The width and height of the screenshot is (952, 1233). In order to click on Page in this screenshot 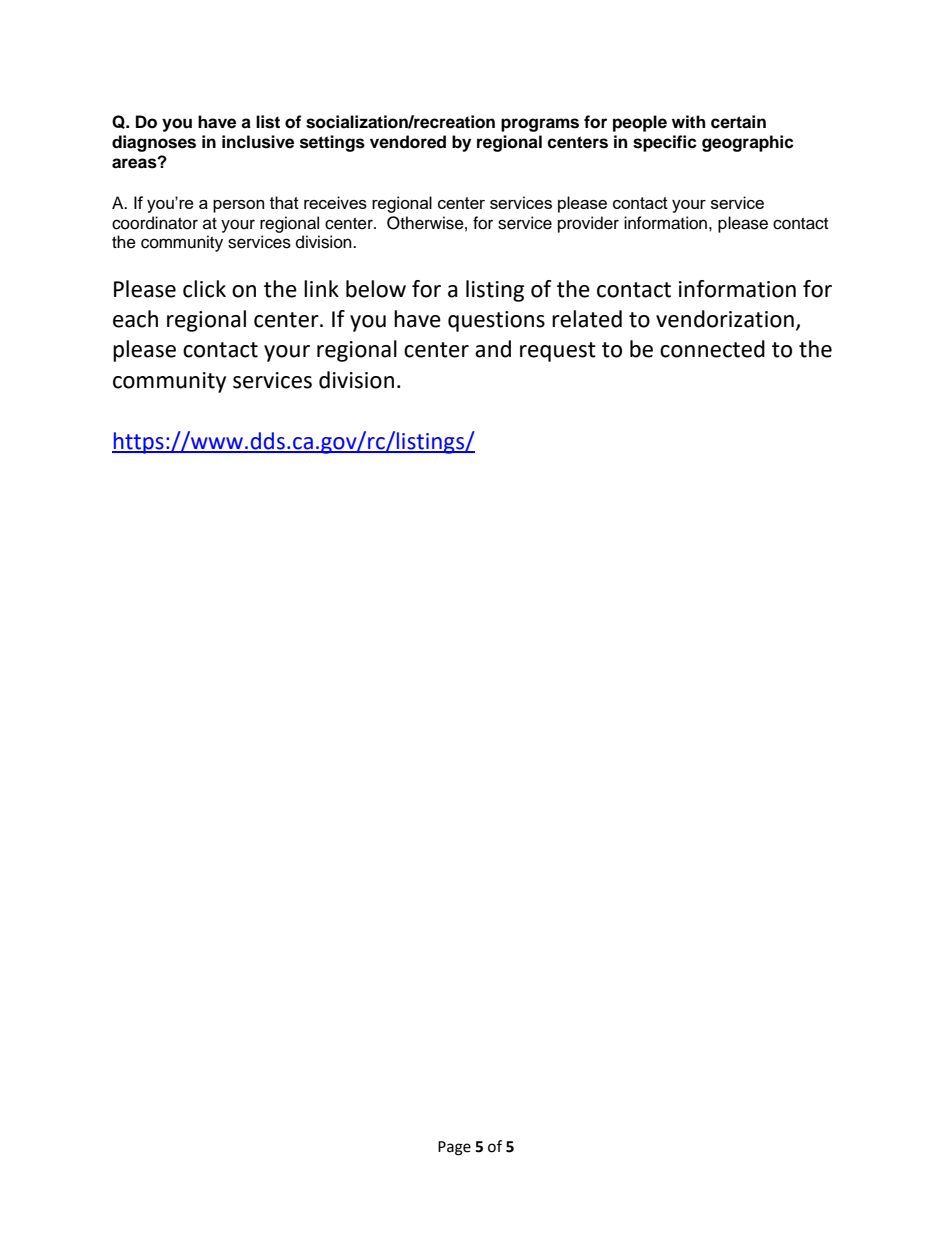, I will do `click(454, 1148)`.
